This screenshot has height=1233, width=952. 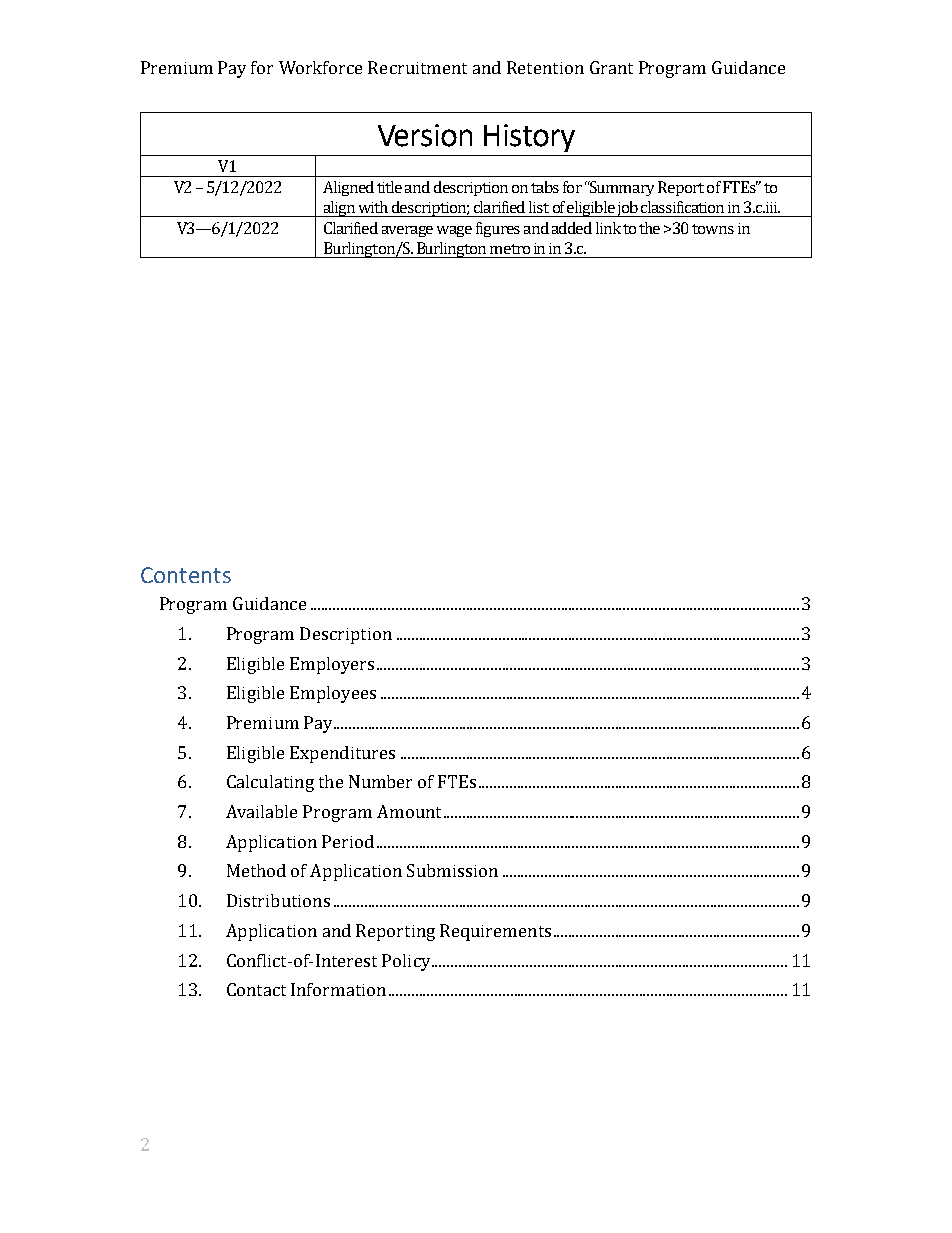 I want to click on link, so click(x=608, y=228).
